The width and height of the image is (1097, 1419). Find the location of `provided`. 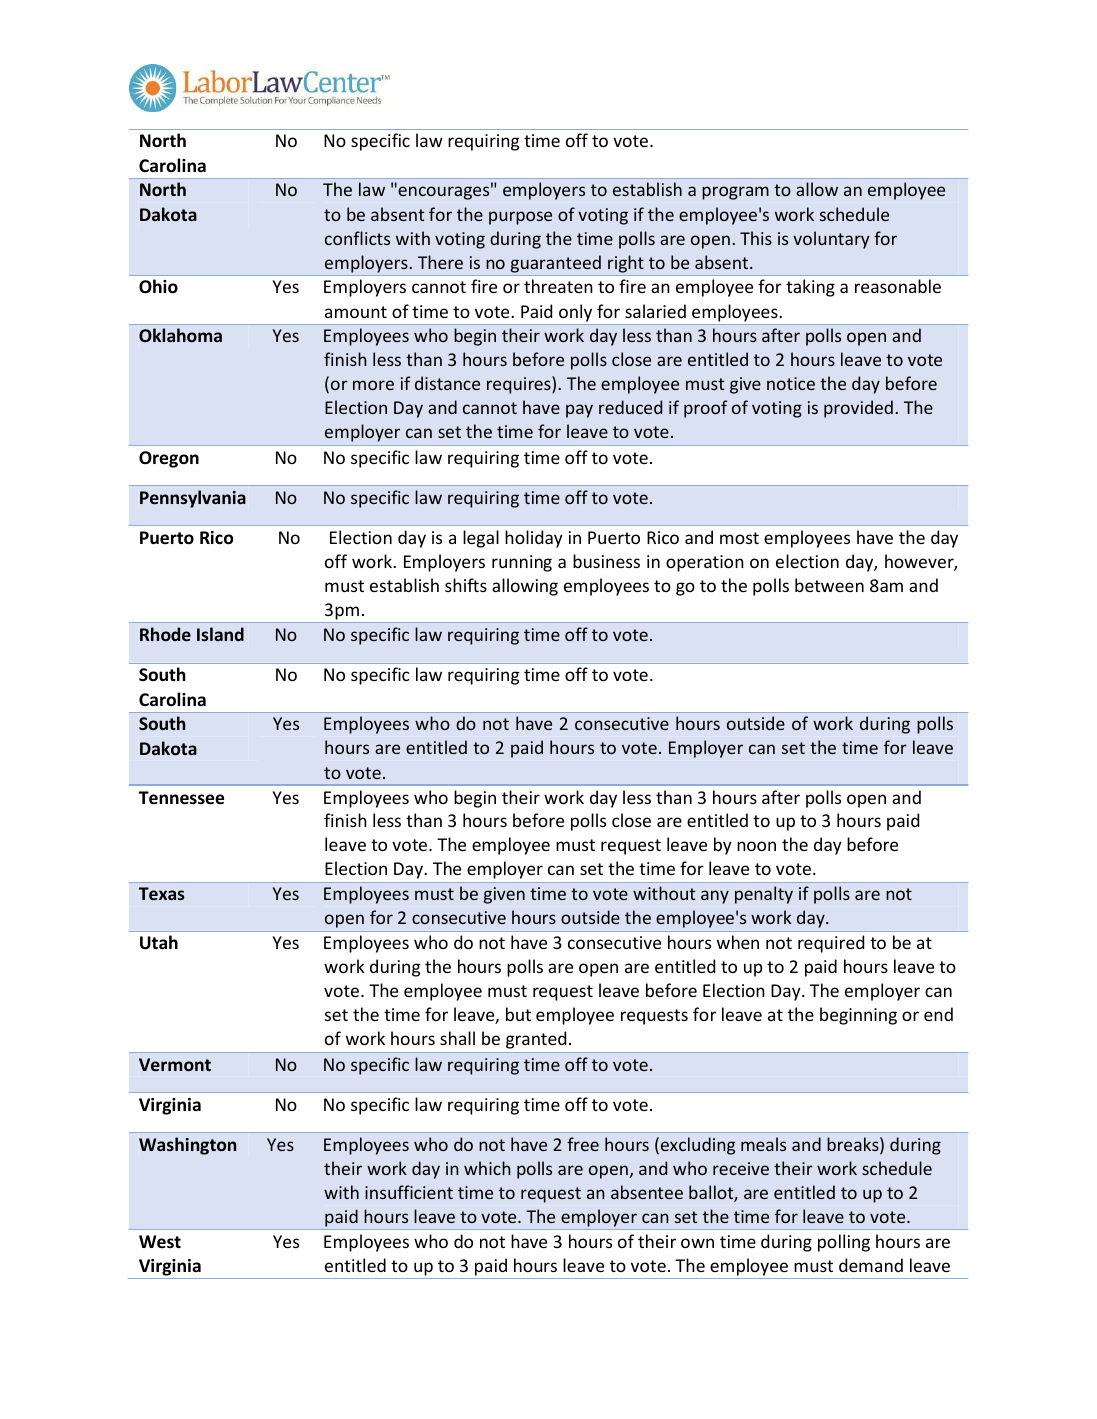

provided is located at coordinates (858, 409).
